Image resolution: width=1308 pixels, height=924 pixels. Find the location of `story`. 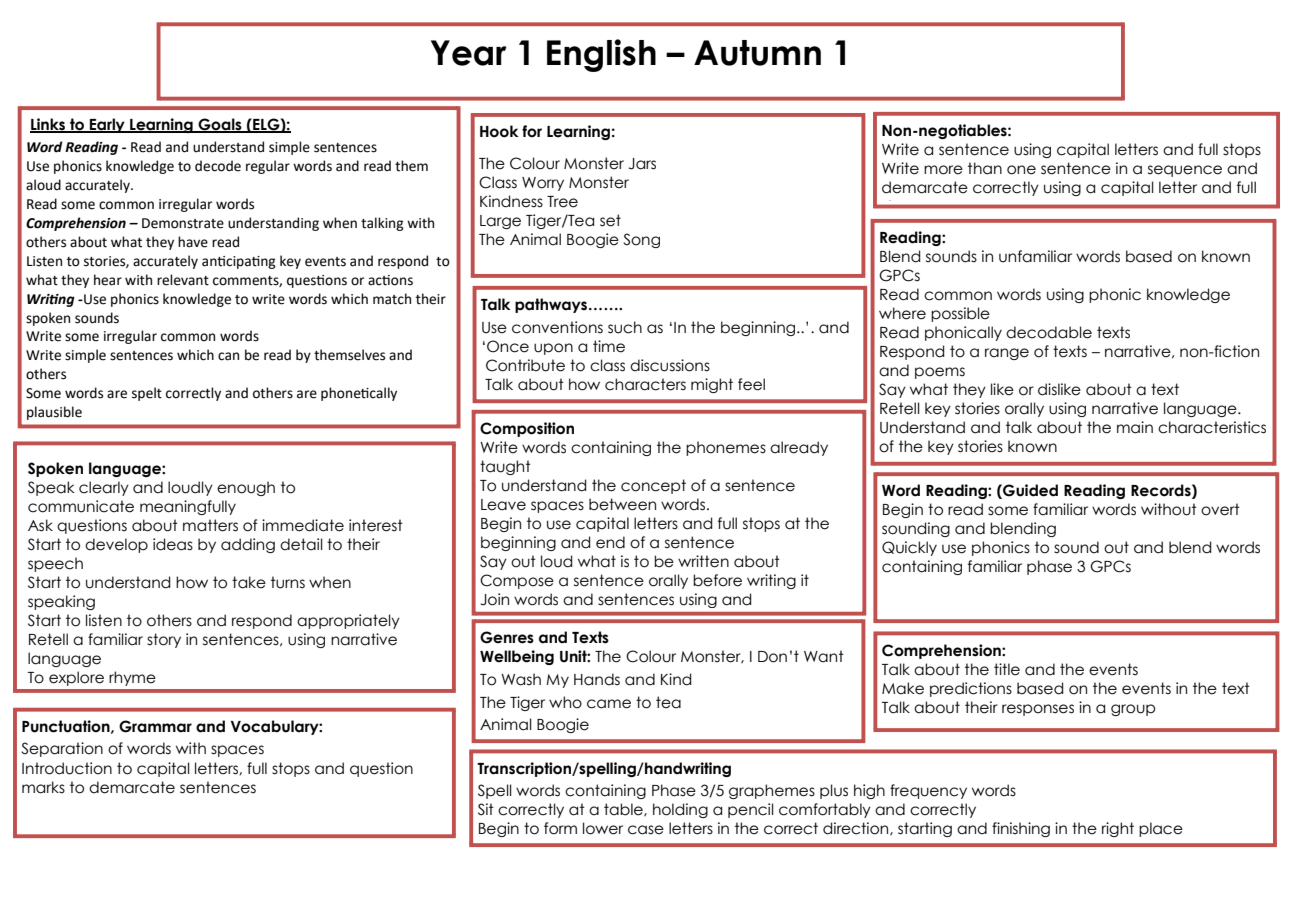

story is located at coordinates (164, 640).
